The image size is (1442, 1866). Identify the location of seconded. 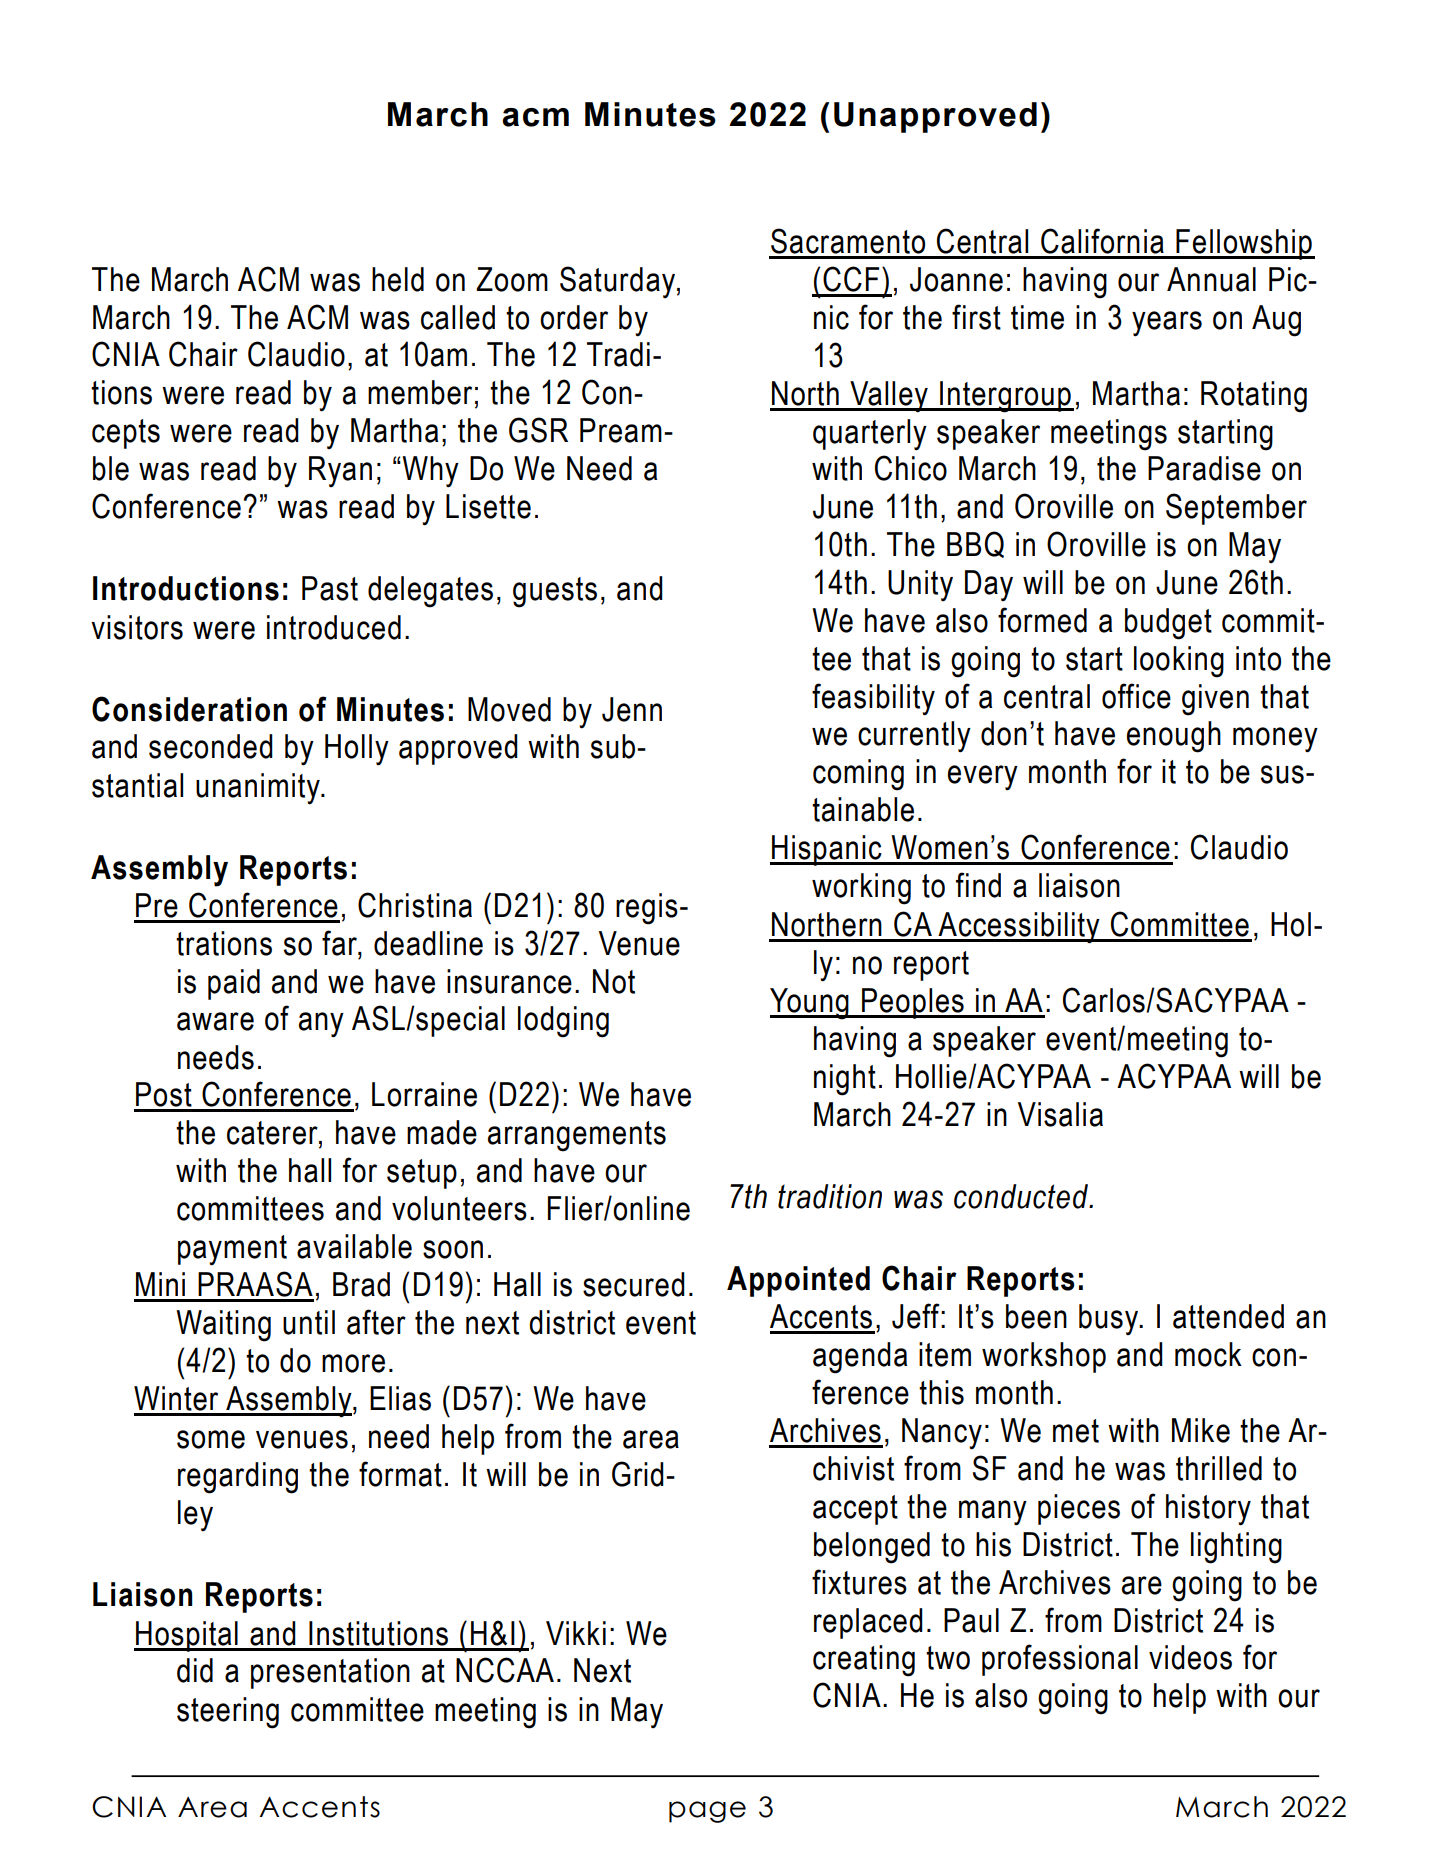
(211, 746).
